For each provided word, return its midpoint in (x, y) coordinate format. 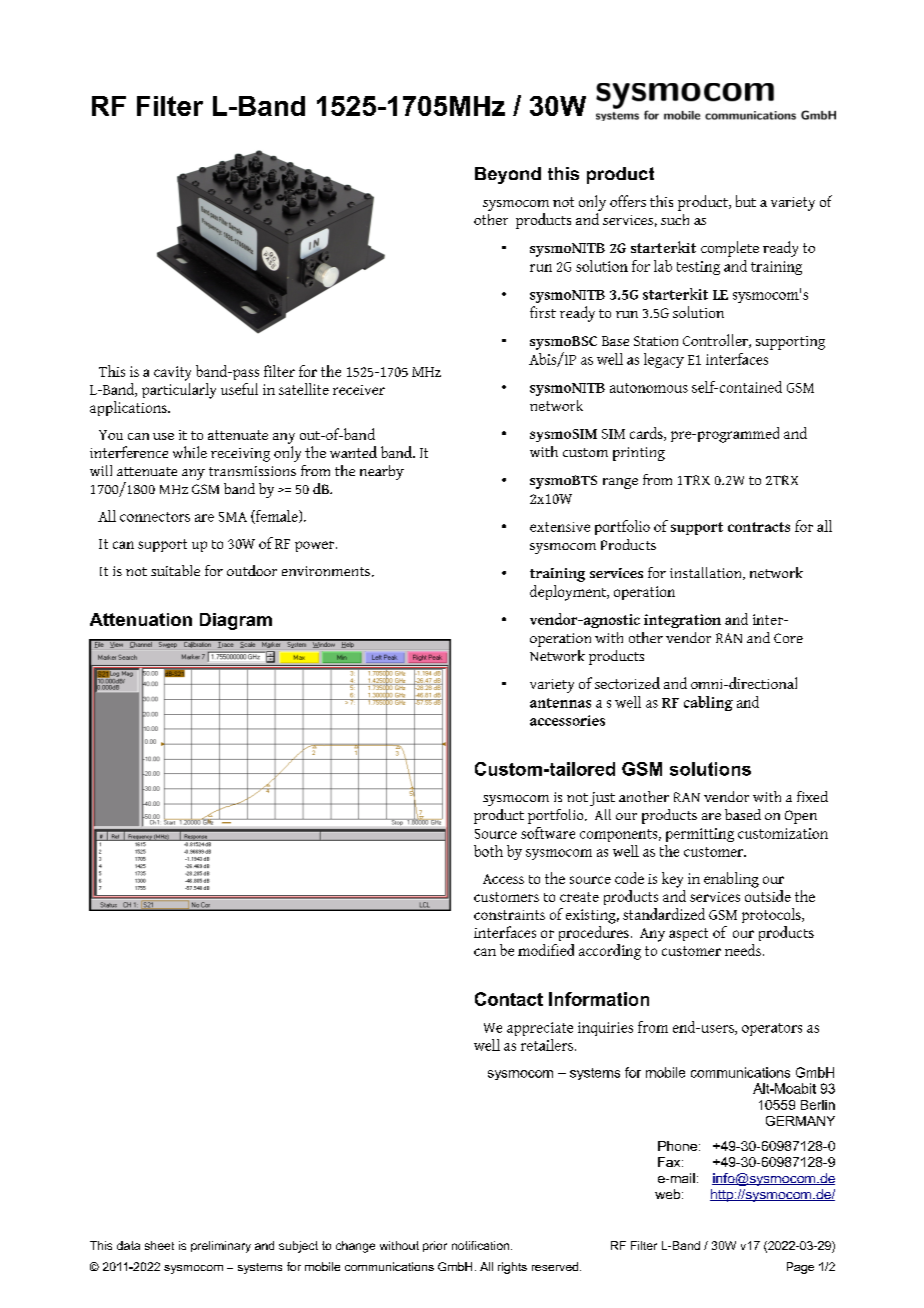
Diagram (236, 621)
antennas (560, 703)
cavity (172, 373)
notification (480, 1245)
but (746, 201)
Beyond (508, 175)
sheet (159, 1245)
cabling (708, 703)
